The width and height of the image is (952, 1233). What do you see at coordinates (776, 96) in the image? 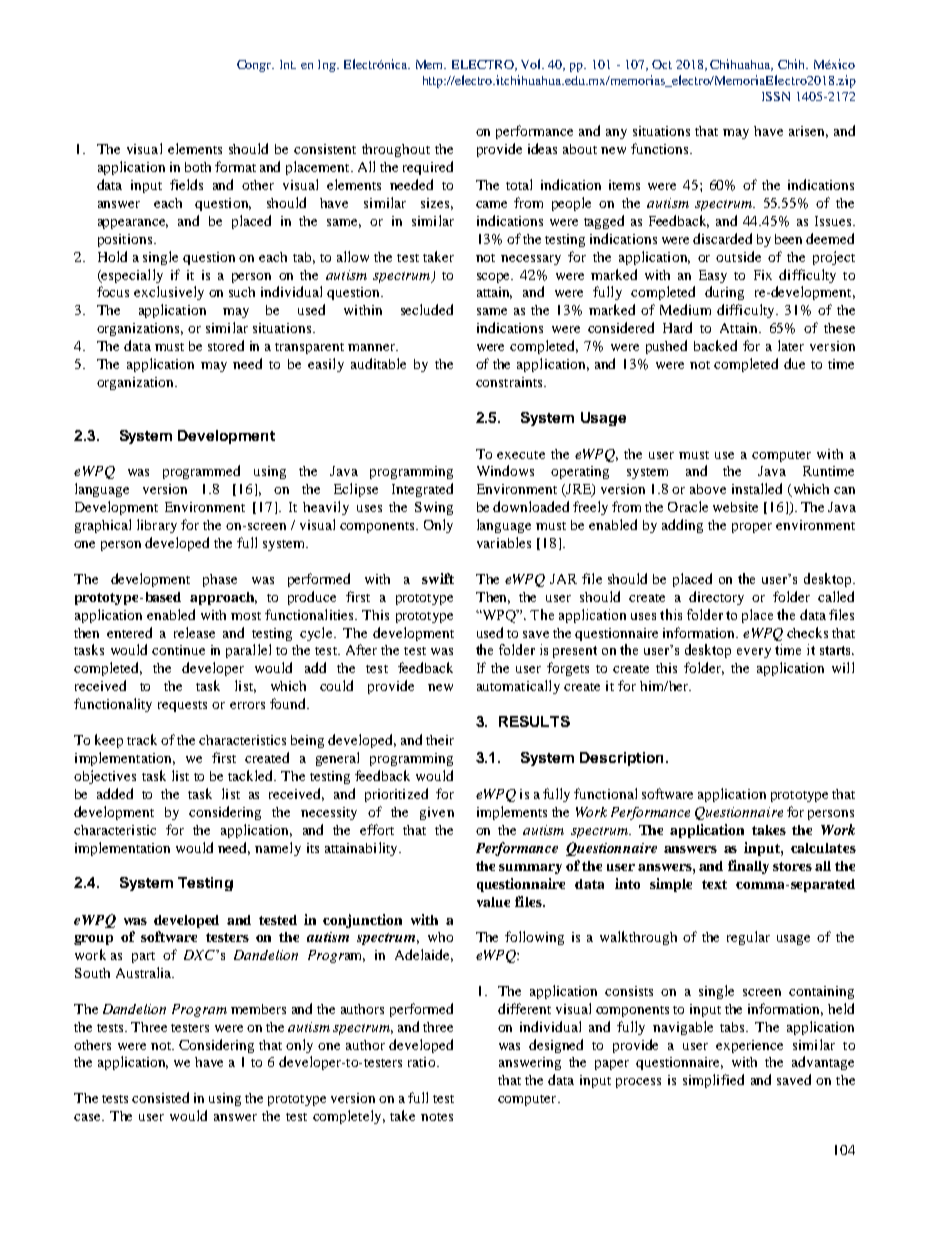
I see `ISSN` at bounding box center [776, 96].
